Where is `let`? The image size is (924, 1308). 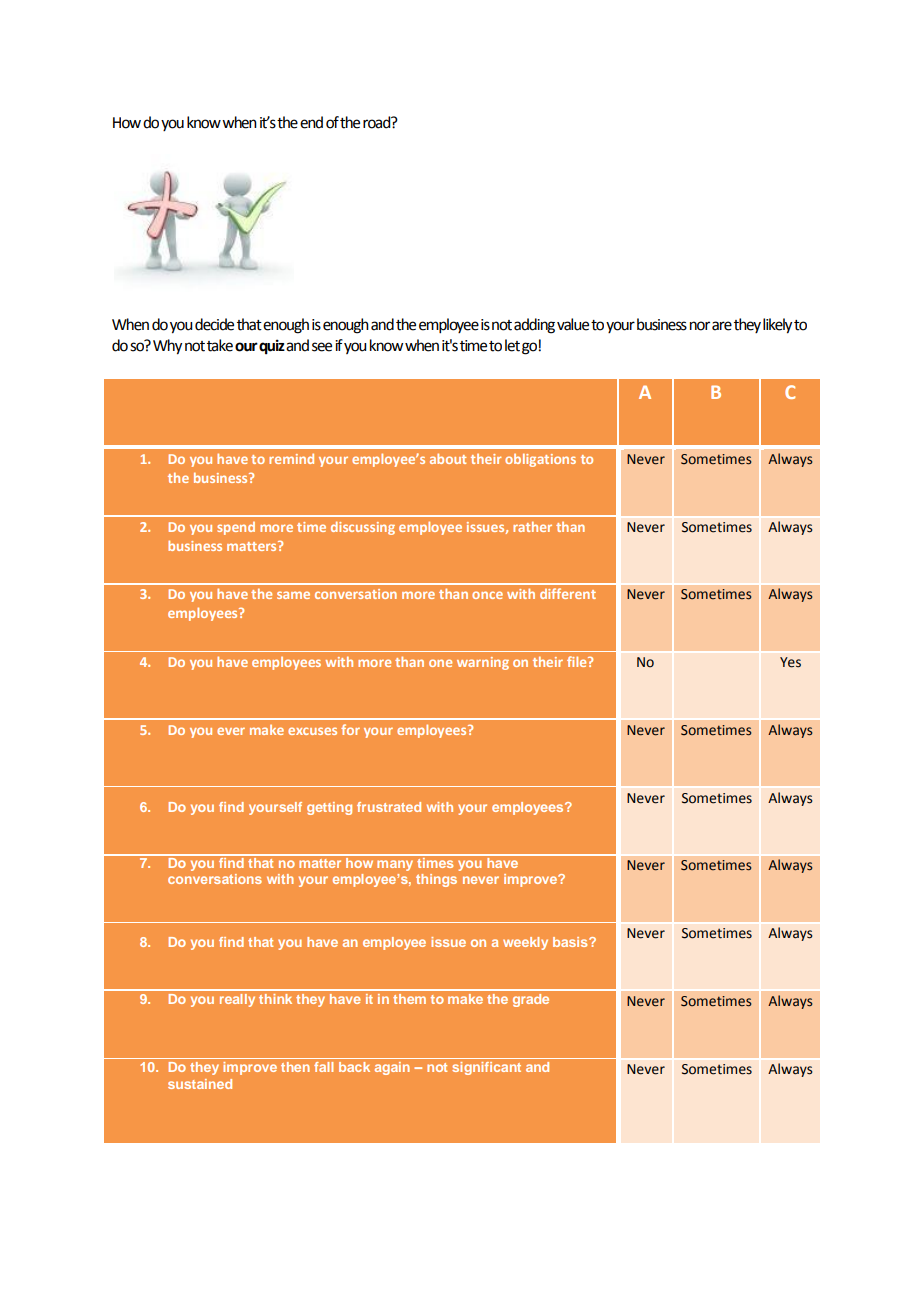
let is located at coordinates (512, 345).
